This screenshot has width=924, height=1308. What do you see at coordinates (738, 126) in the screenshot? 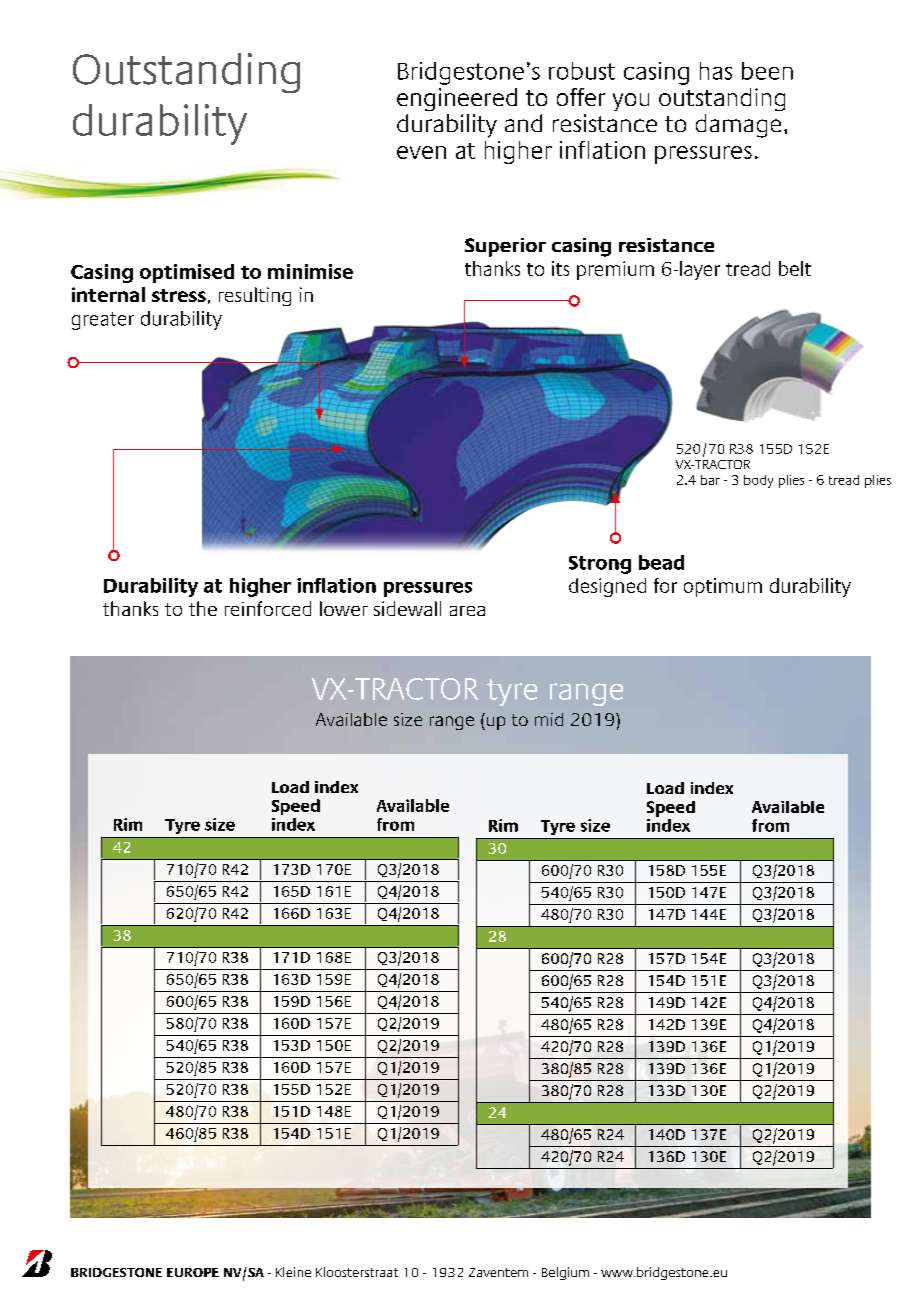
I see `damage` at bounding box center [738, 126].
